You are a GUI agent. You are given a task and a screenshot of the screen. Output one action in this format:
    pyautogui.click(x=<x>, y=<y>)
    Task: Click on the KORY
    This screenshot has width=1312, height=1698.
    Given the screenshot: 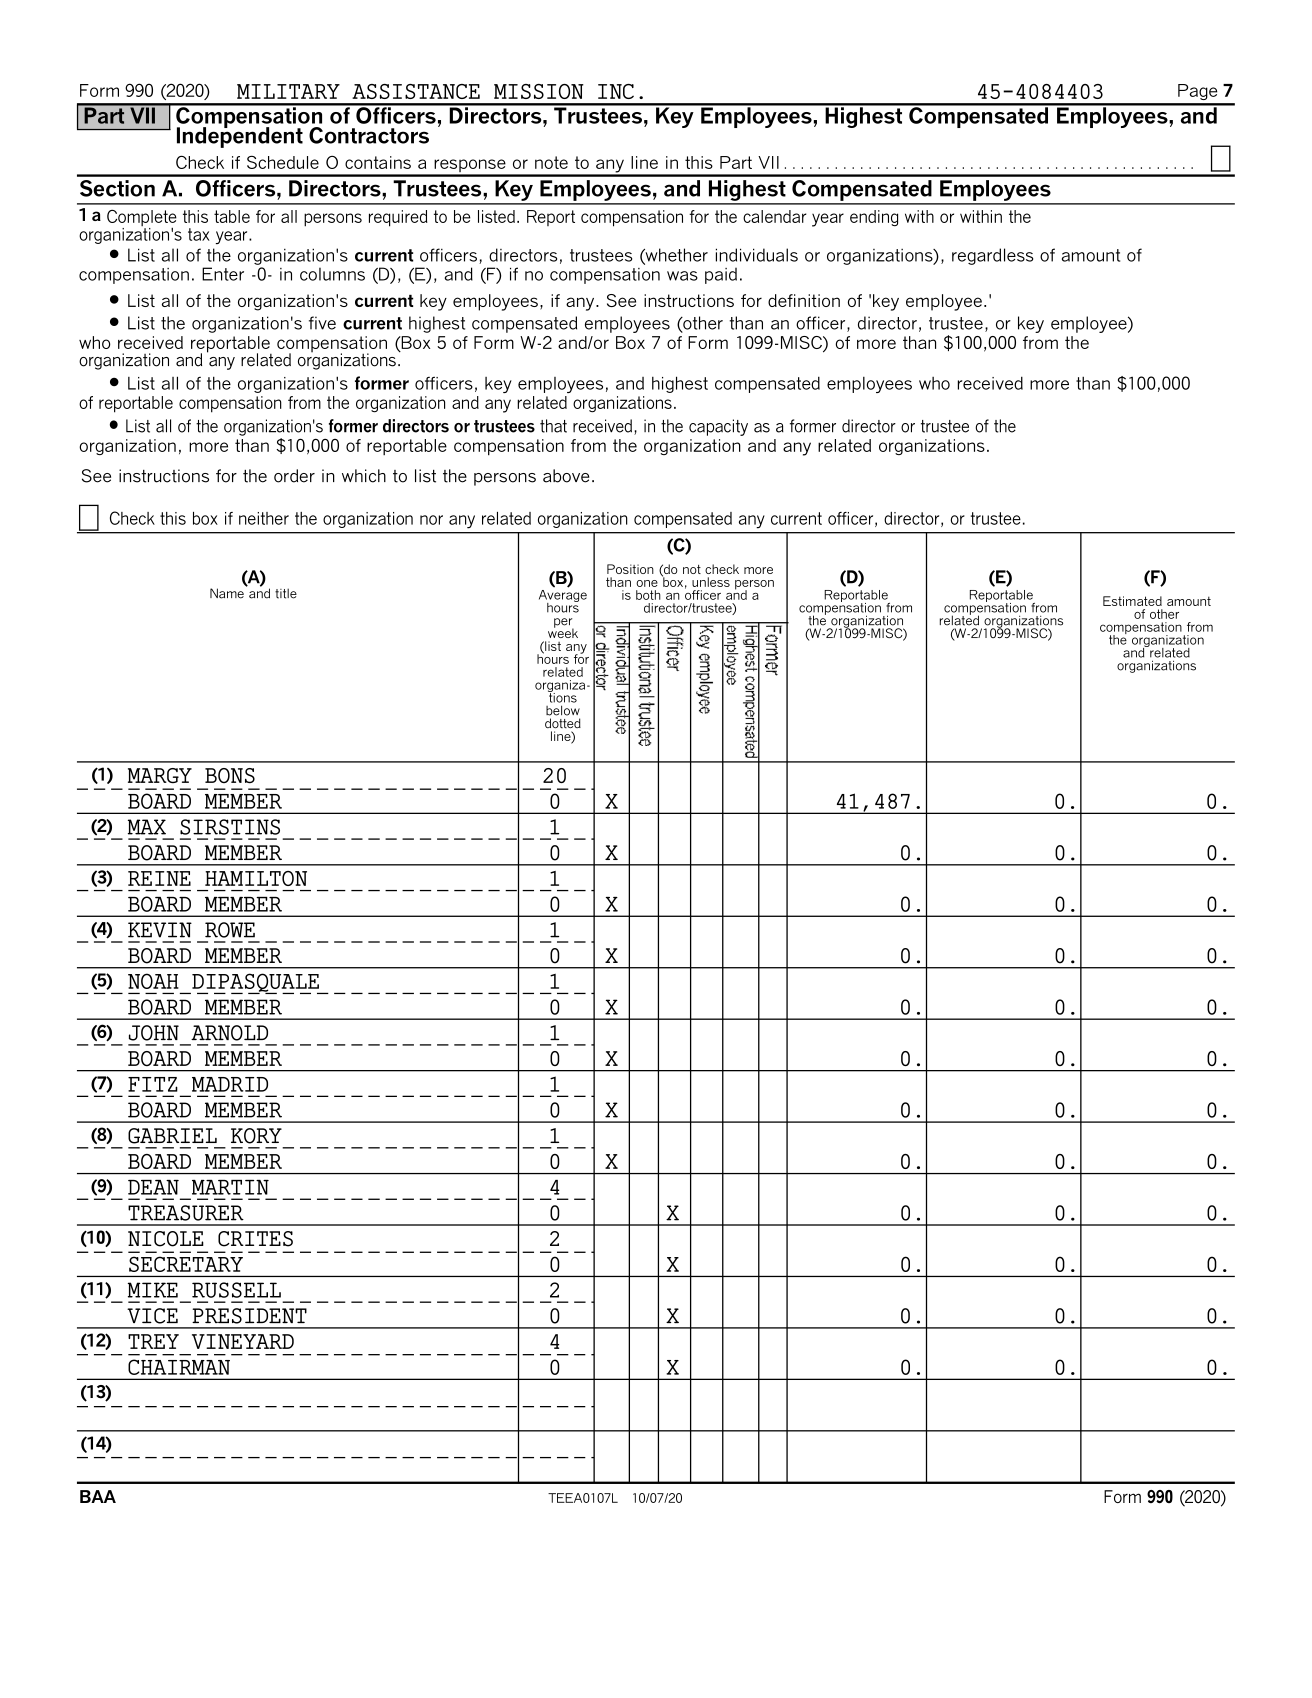 What is the action you would take?
    pyautogui.click(x=256, y=1136)
